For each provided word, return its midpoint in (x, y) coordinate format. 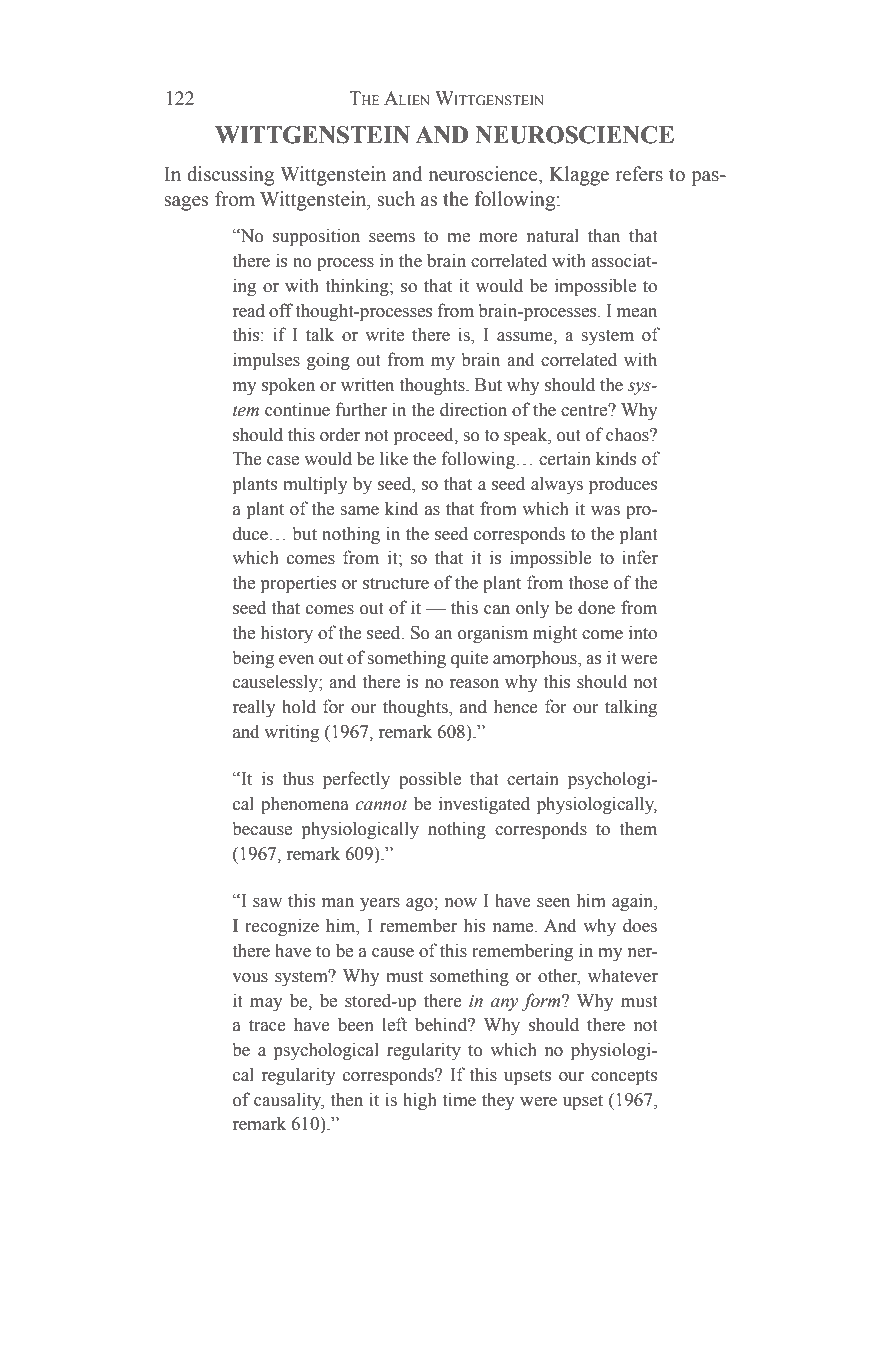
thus (298, 778)
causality (289, 1101)
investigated (484, 805)
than (604, 235)
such (396, 199)
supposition (316, 237)
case (283, 461)
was (605, 511)
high (420, 1101)
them (638, 828)
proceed (425, 436)
